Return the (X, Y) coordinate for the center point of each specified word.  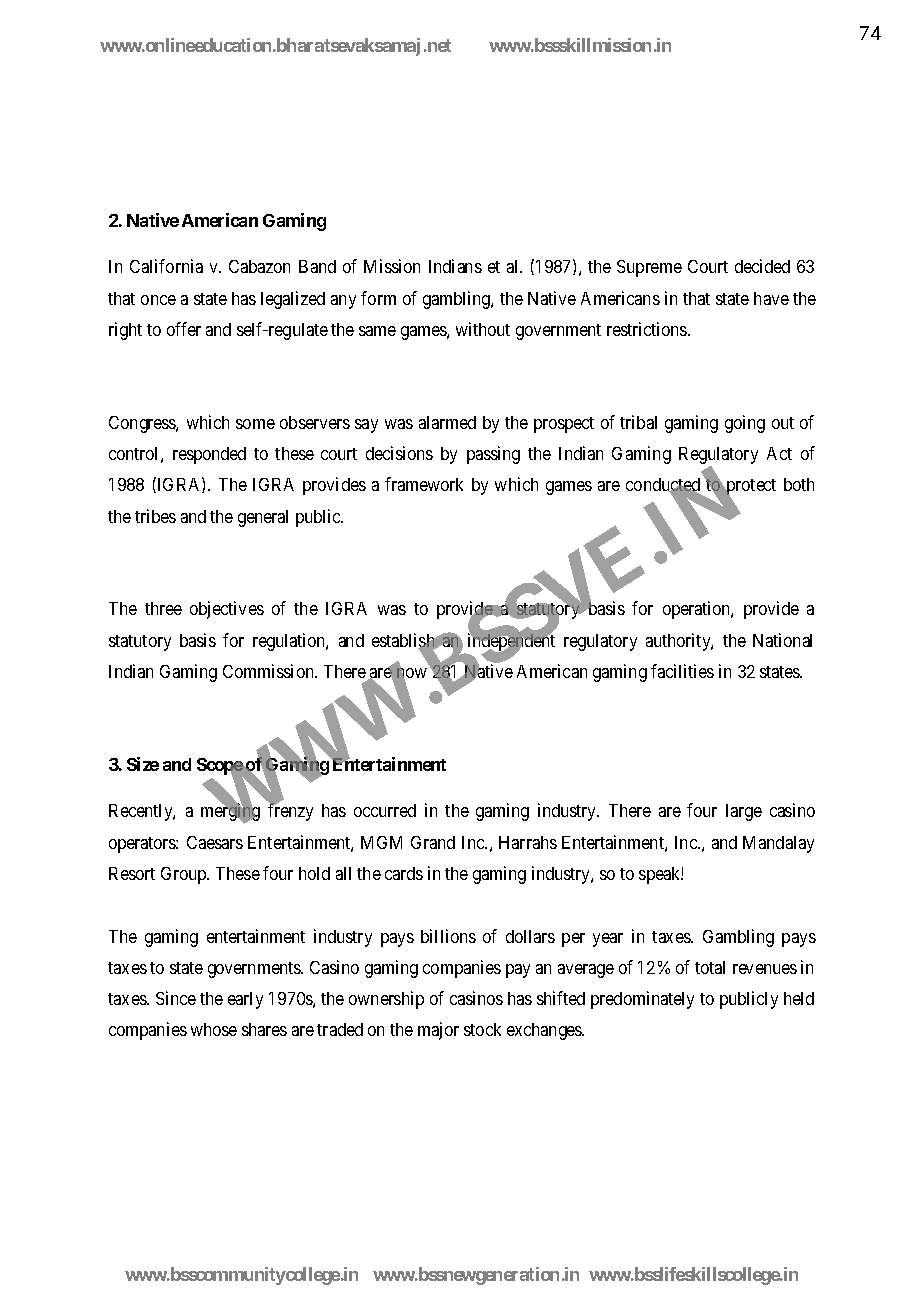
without (483, 329)
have (771, 298)
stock (482, 1029)
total (710, 967)
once (158, 300)
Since (176, 998)
